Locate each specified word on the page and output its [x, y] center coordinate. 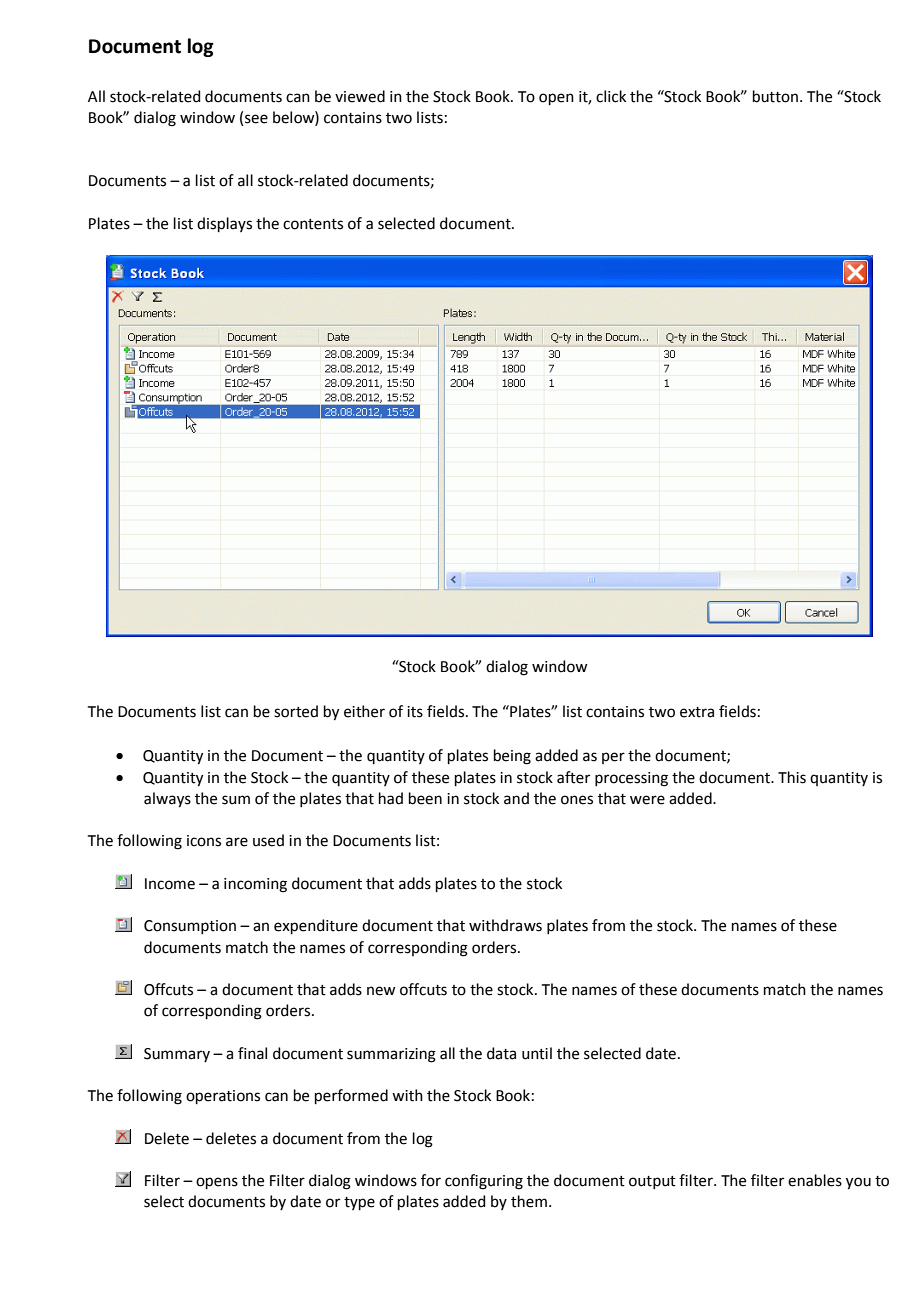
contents [313, 224]
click [611, 96]
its [415, 712]
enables [815, 1180]
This [792, 777]
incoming [255, 885]
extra [697, 712]
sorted [296, 711]
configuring [484, 1182]
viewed [360, 96]
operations [223, 1097]
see [256, 119]
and [516, 798]
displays [224, 224]
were [647, 800]
